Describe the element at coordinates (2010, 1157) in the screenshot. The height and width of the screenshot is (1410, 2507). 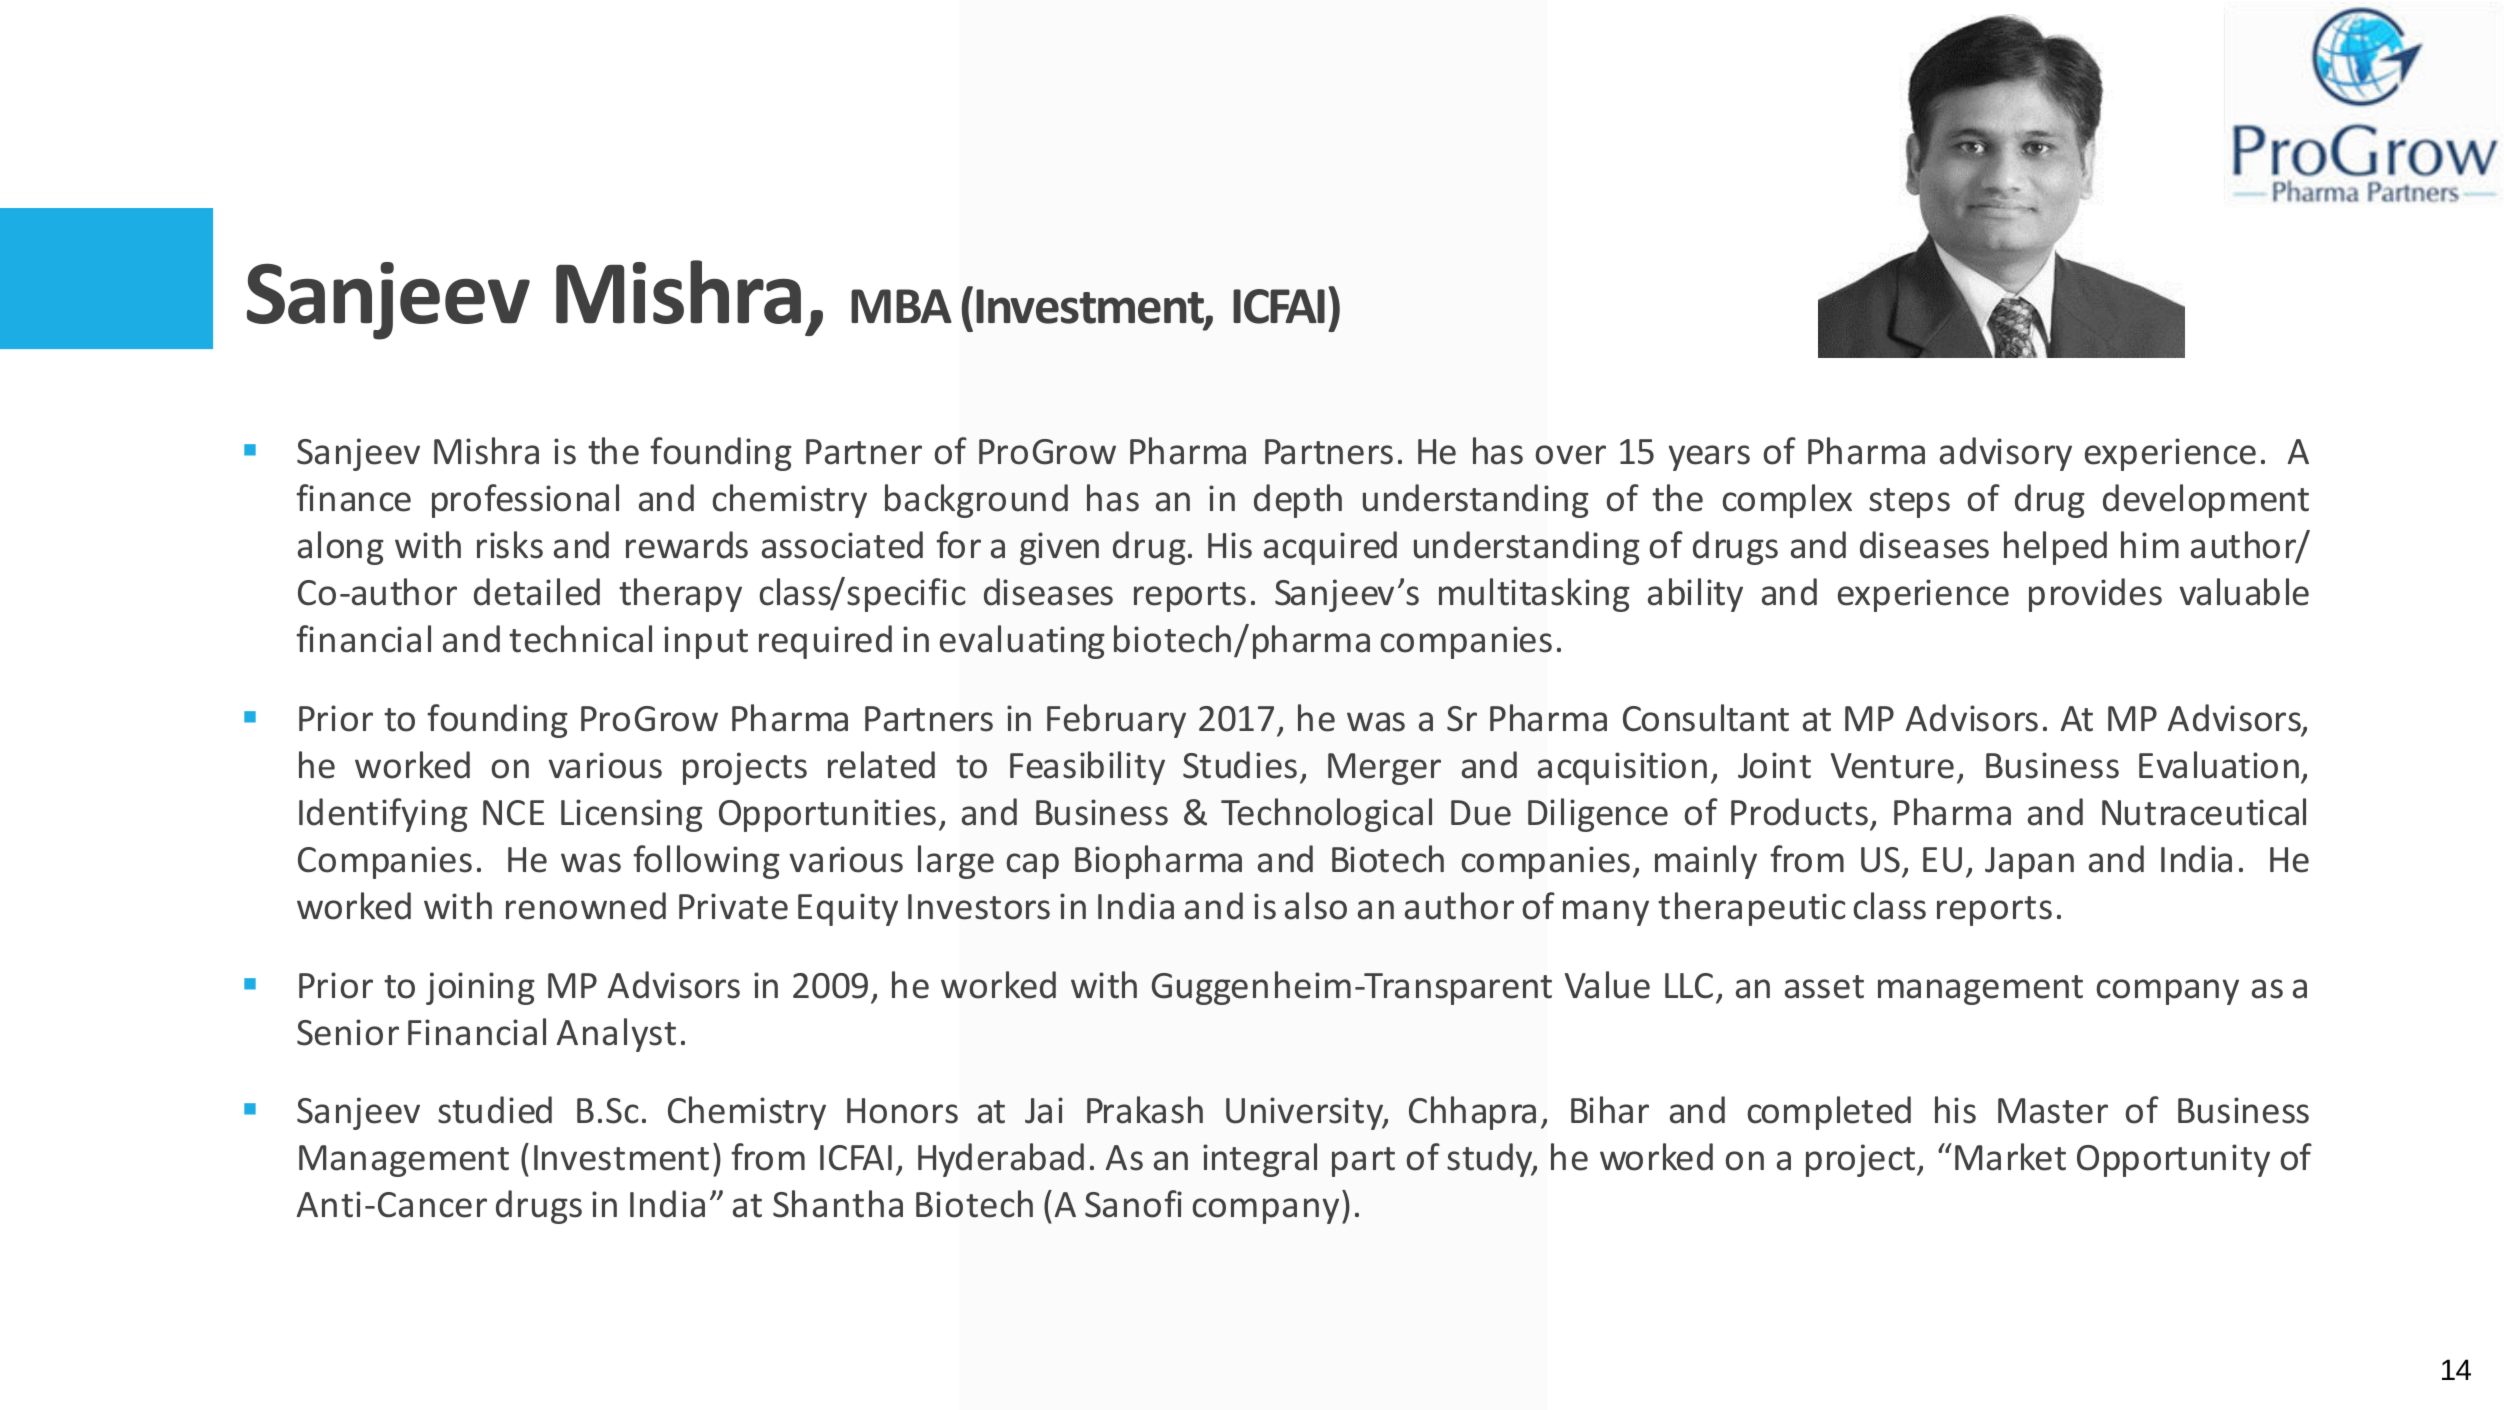
I see `Market` at that location.
